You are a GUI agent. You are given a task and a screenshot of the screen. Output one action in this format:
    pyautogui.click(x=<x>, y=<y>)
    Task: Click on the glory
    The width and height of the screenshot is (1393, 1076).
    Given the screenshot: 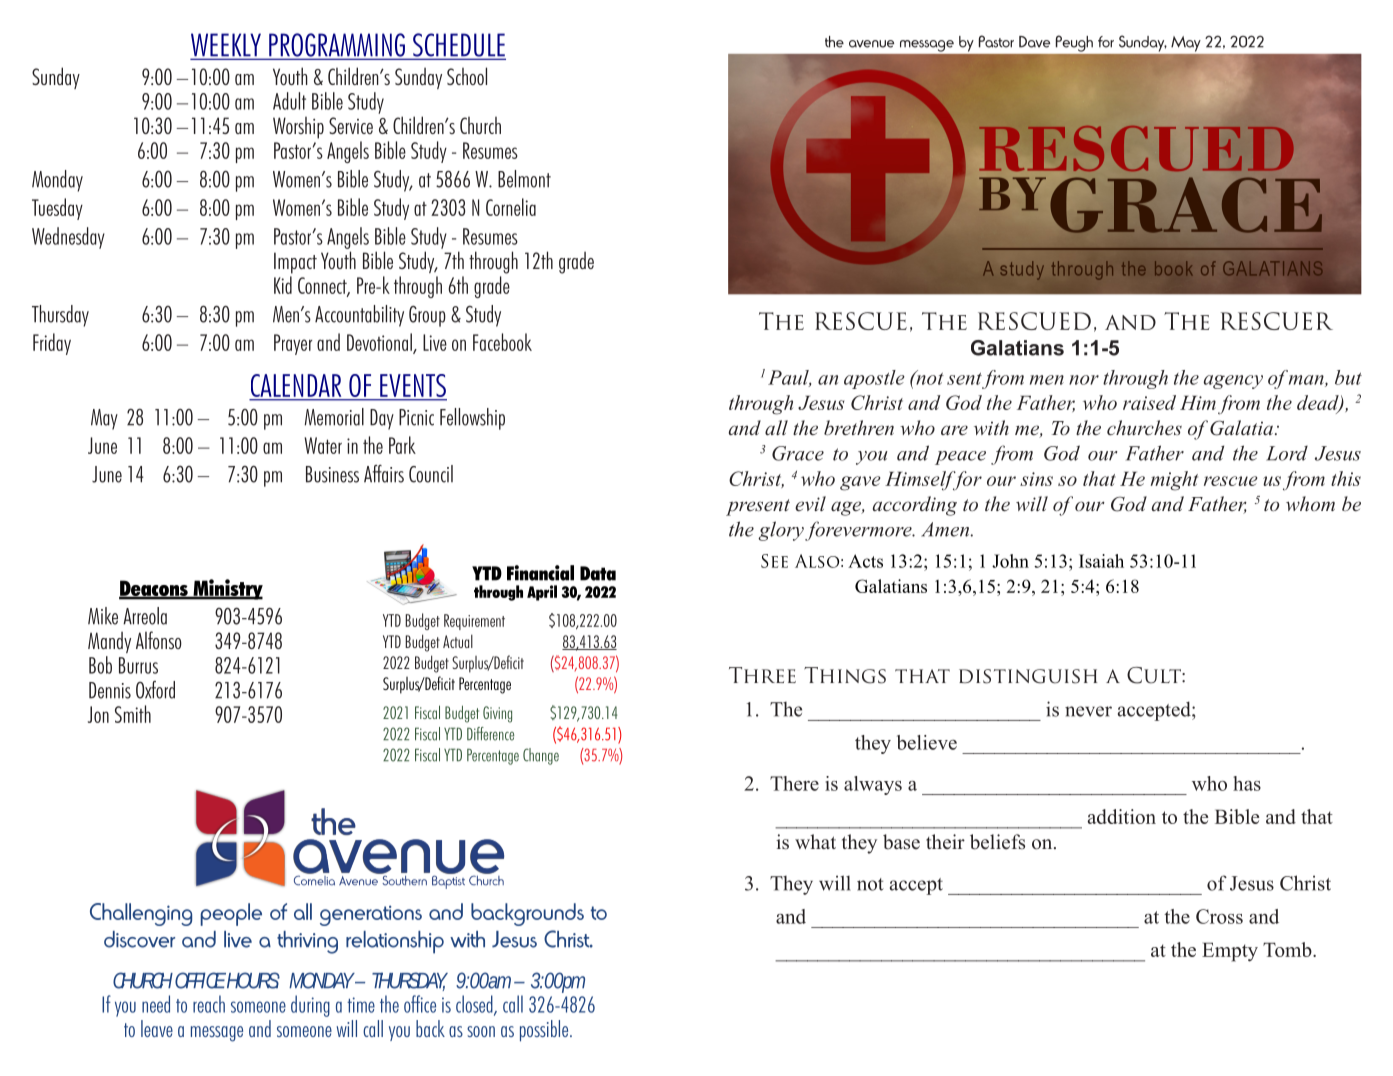 What is the action you would take?
    pyautogui.click(x=782, y=531)
